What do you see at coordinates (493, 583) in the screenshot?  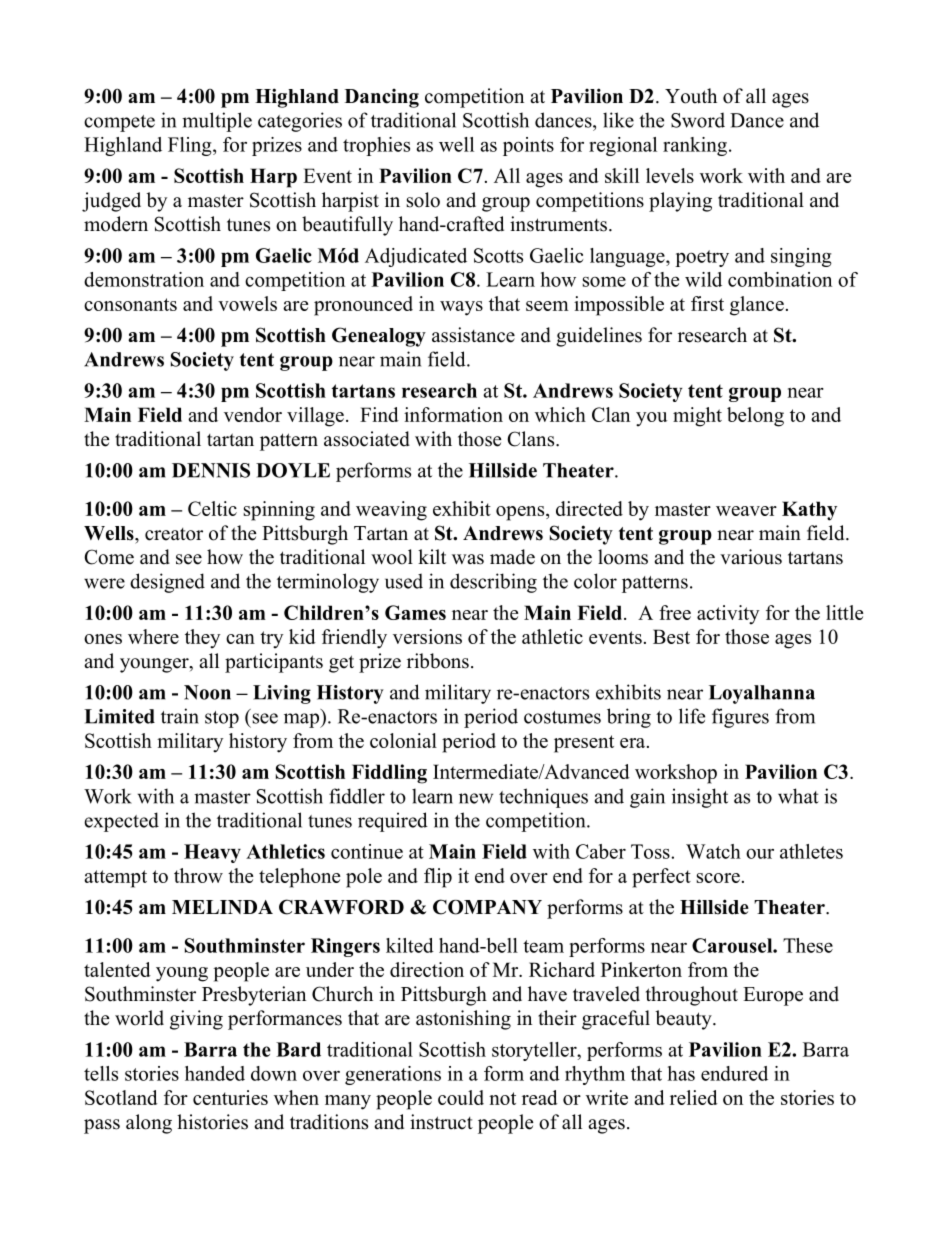 I see `describing` at bounding box center [493, 583].
